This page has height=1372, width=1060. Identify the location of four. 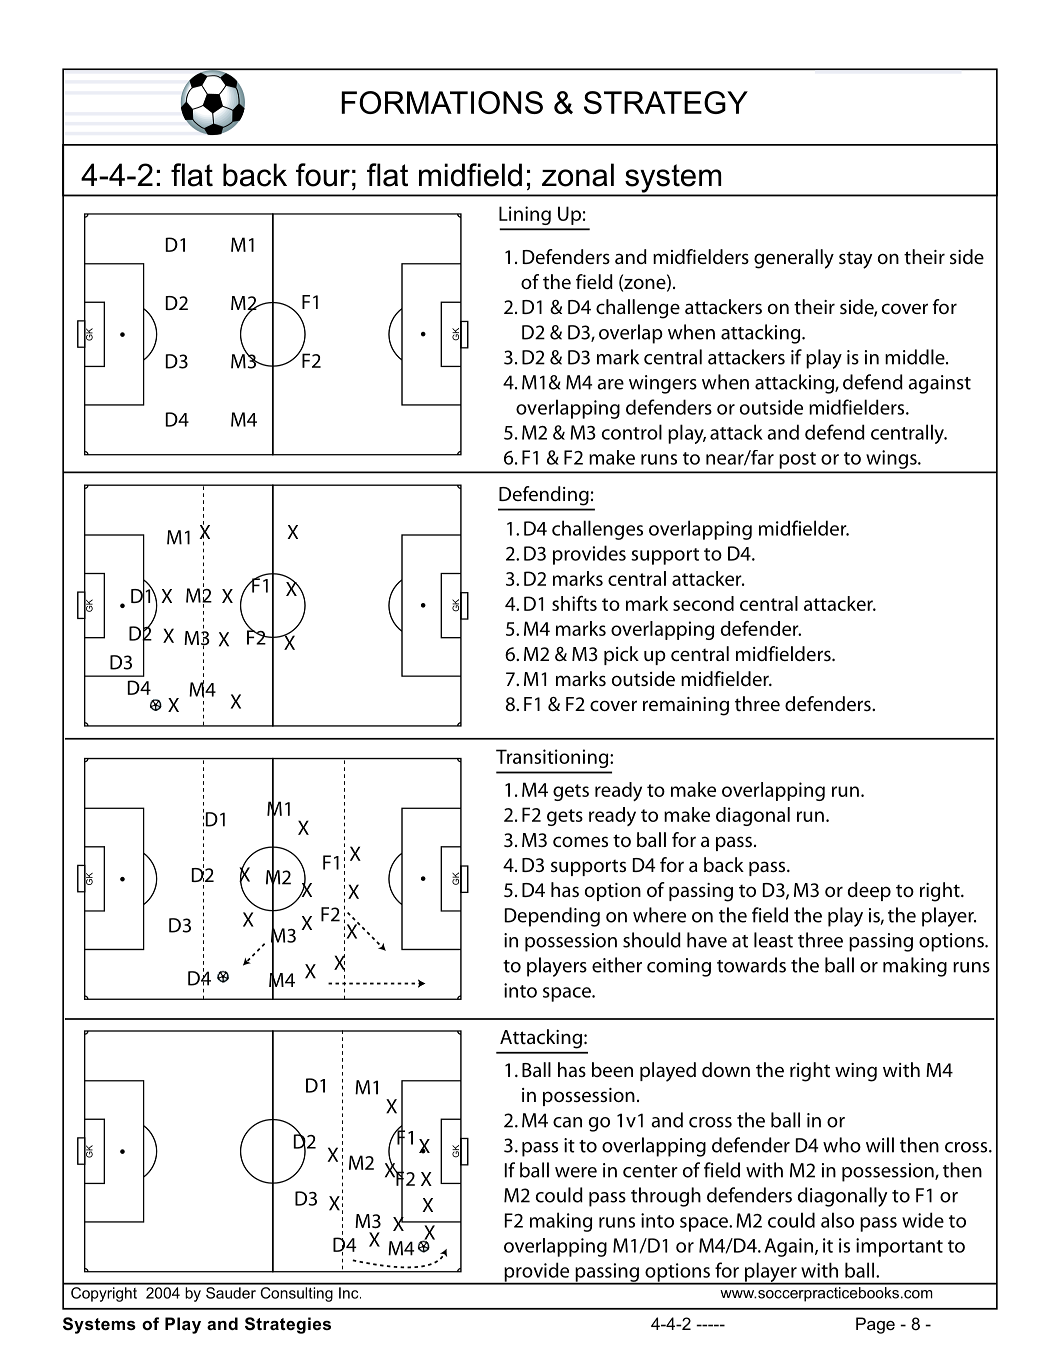
(323, 175).
